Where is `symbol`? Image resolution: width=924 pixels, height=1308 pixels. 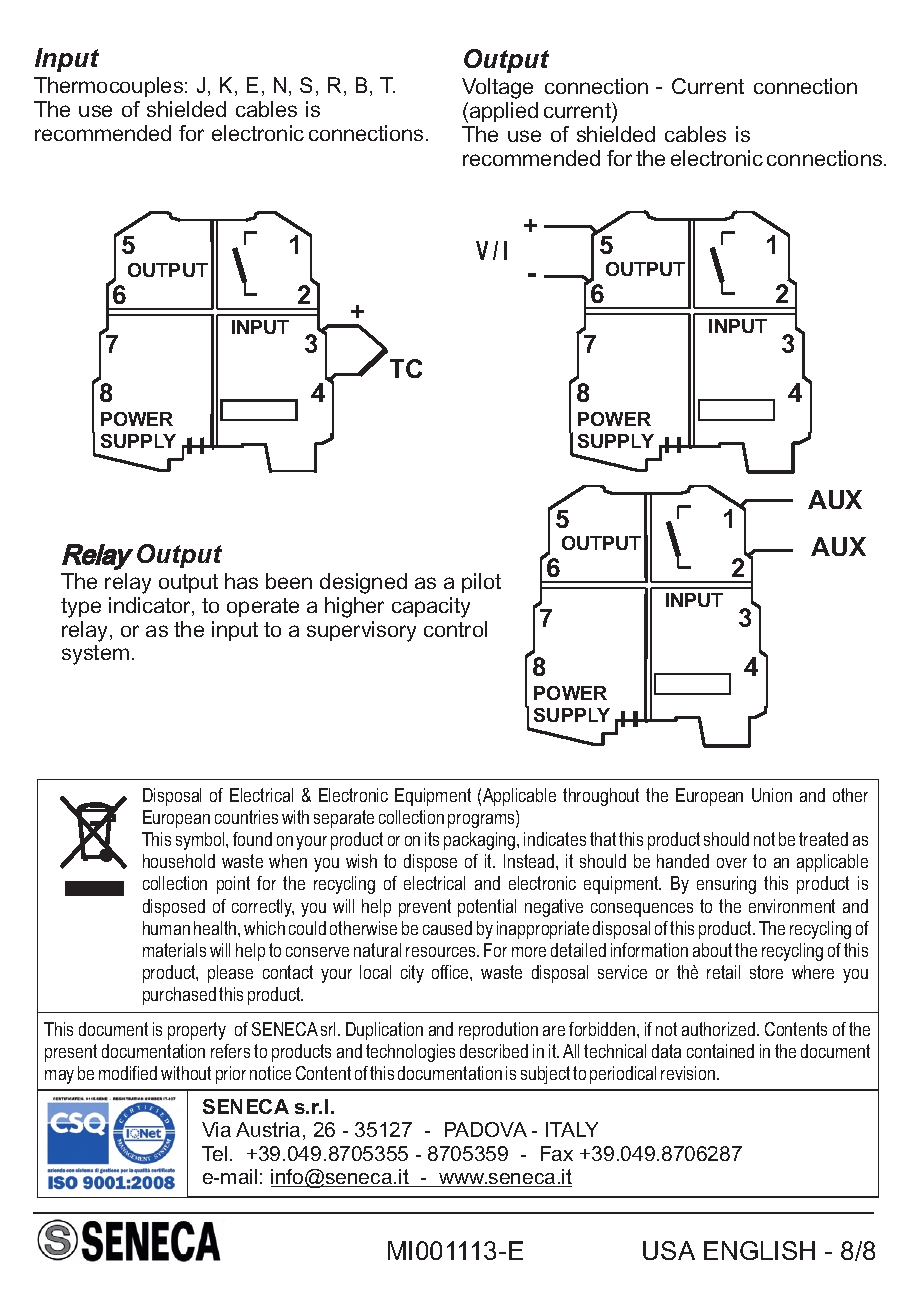 symbol is located at coordinates (201, 841).
